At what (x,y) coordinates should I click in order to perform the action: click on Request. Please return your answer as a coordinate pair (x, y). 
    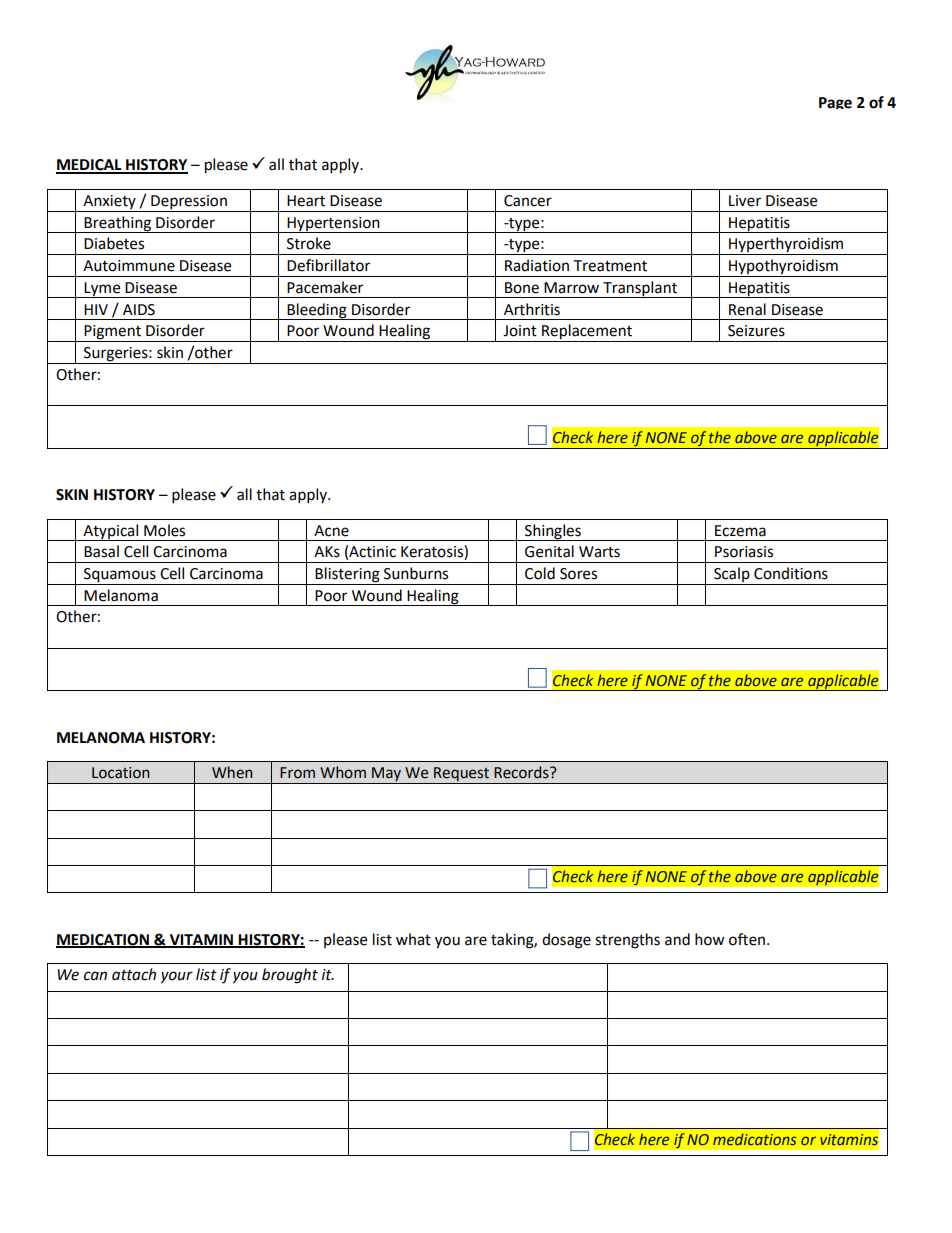
    Looking at the image, I should click on (462, 775).
